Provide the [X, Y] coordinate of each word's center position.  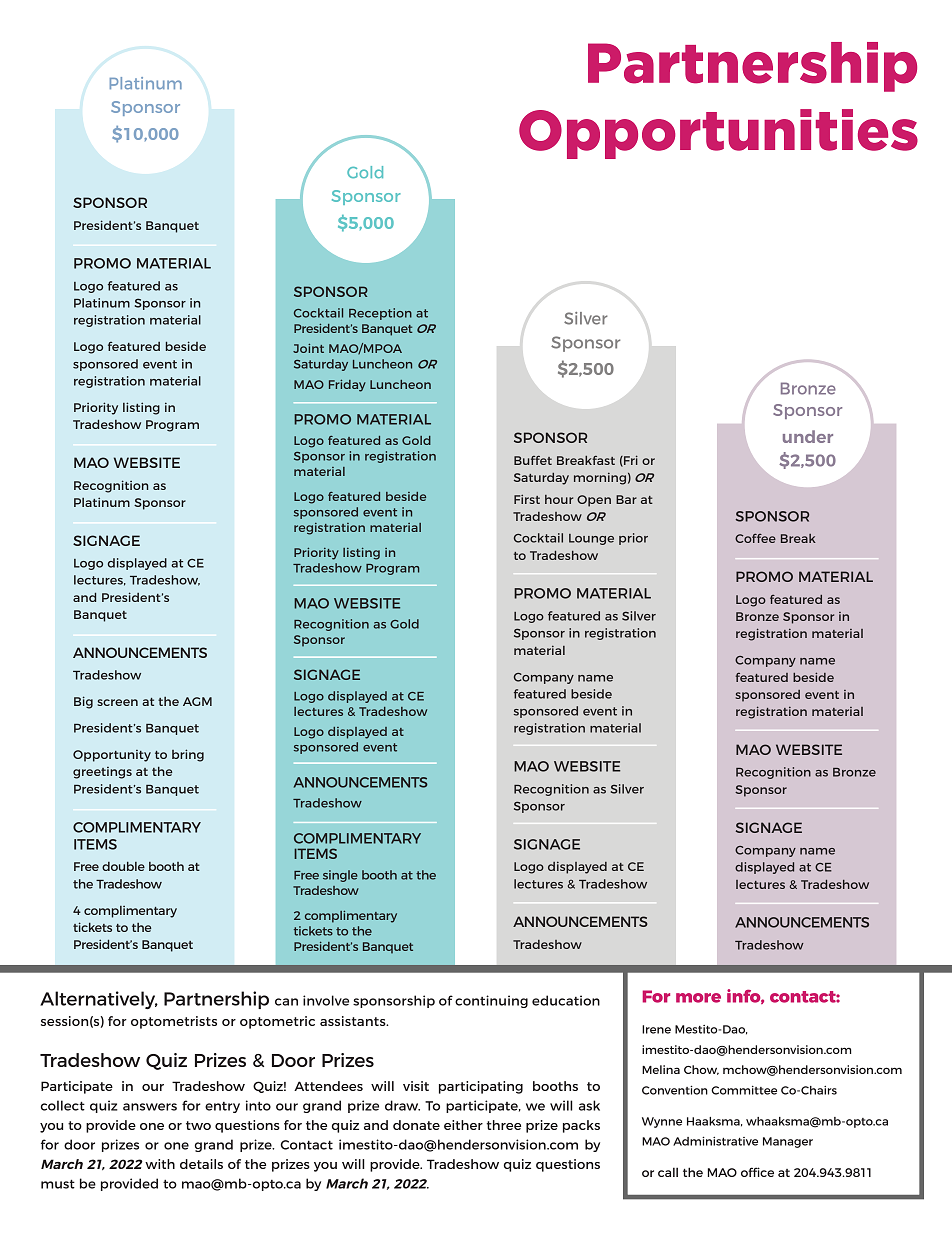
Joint [308, 348]
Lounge [591, 539]
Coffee [755, 538]
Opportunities [718, 134]
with [160, 1164]
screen [117, 702]
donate [416, 1125]
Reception [380, 314]
